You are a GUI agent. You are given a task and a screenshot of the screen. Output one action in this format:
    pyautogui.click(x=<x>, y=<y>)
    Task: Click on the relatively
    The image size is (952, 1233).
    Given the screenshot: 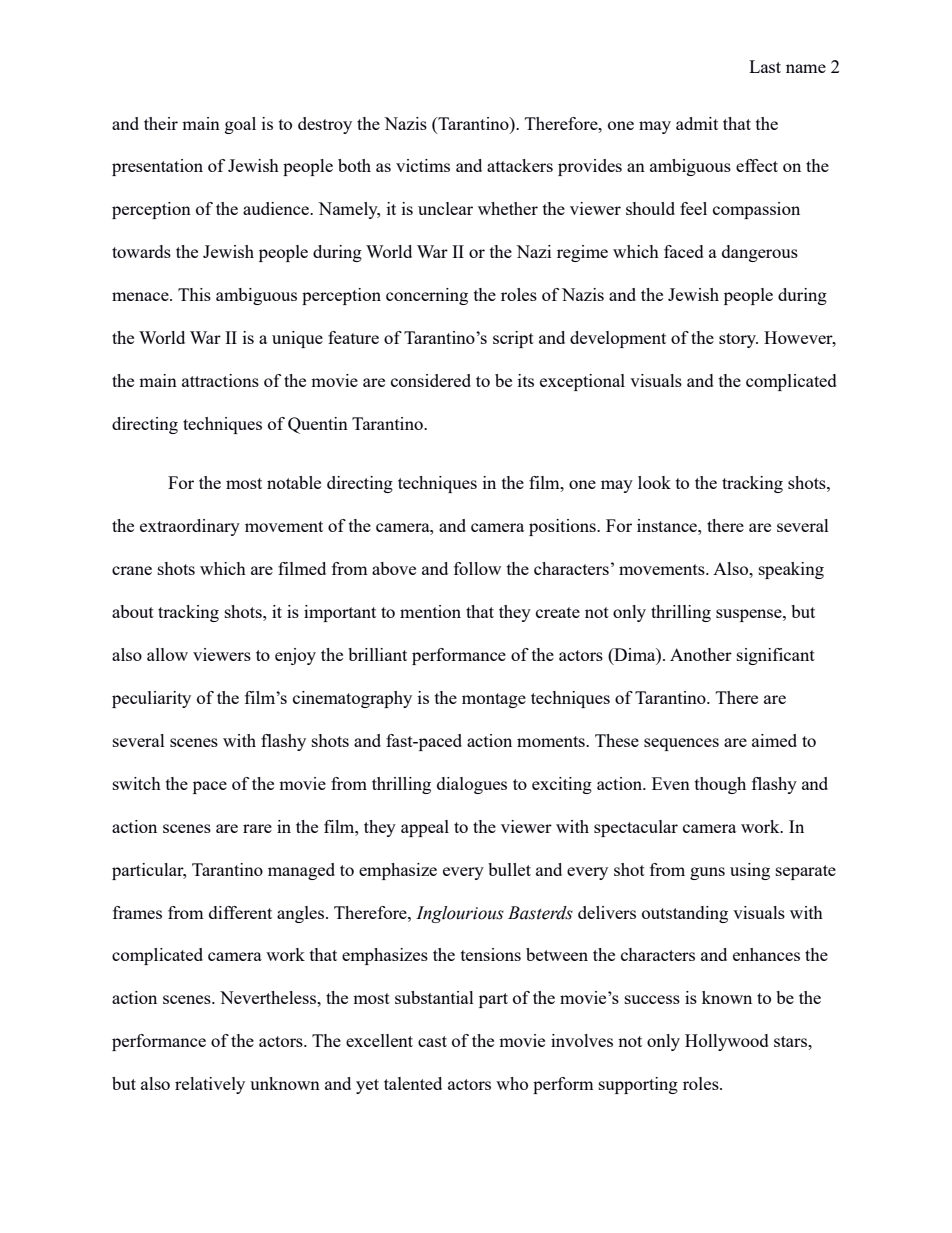 What is the action you would take?
    pyautogui.click(x=210, y=1085)
